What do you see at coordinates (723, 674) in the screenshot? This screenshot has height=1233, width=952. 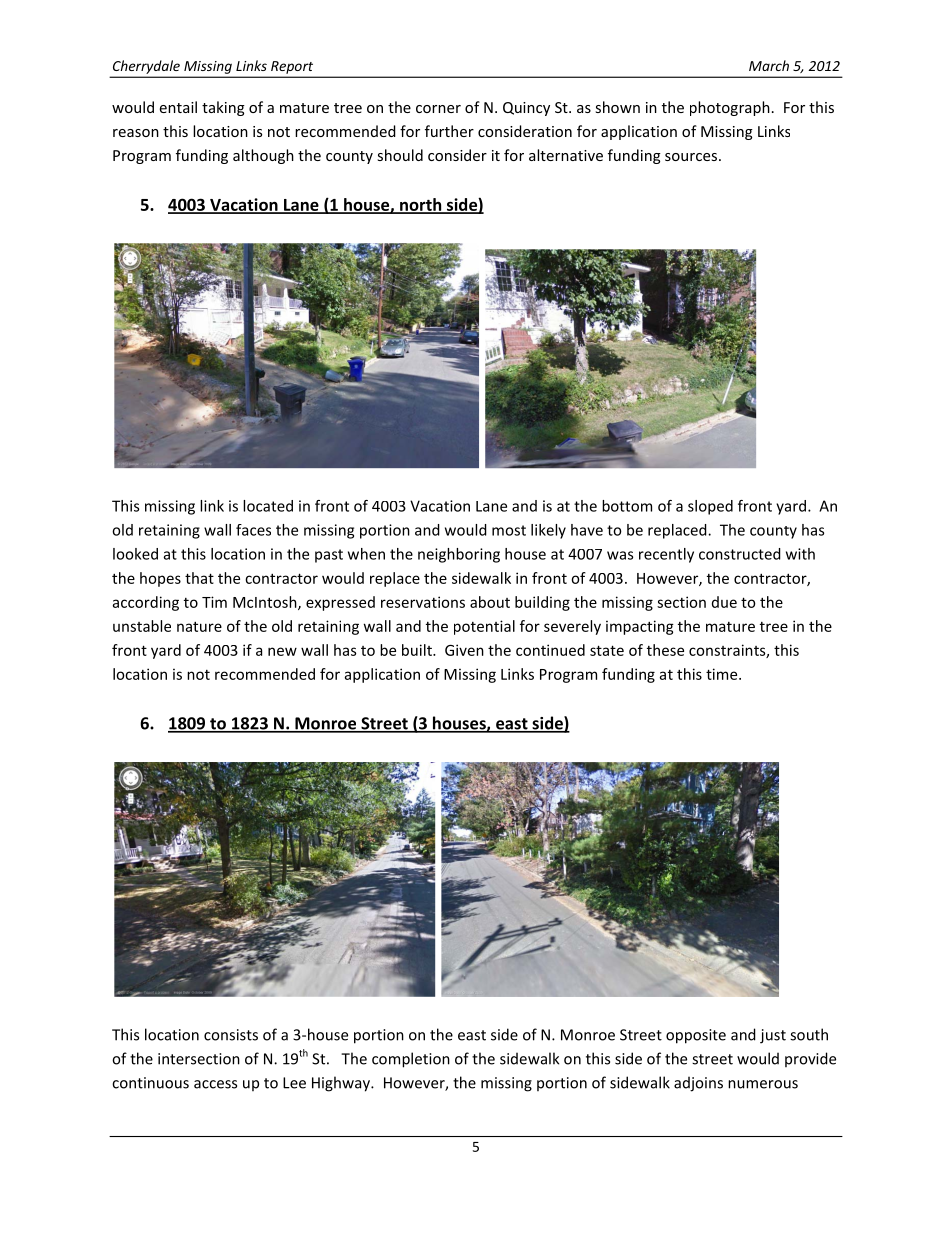 I see `time` at bounding box center [723, 674].
